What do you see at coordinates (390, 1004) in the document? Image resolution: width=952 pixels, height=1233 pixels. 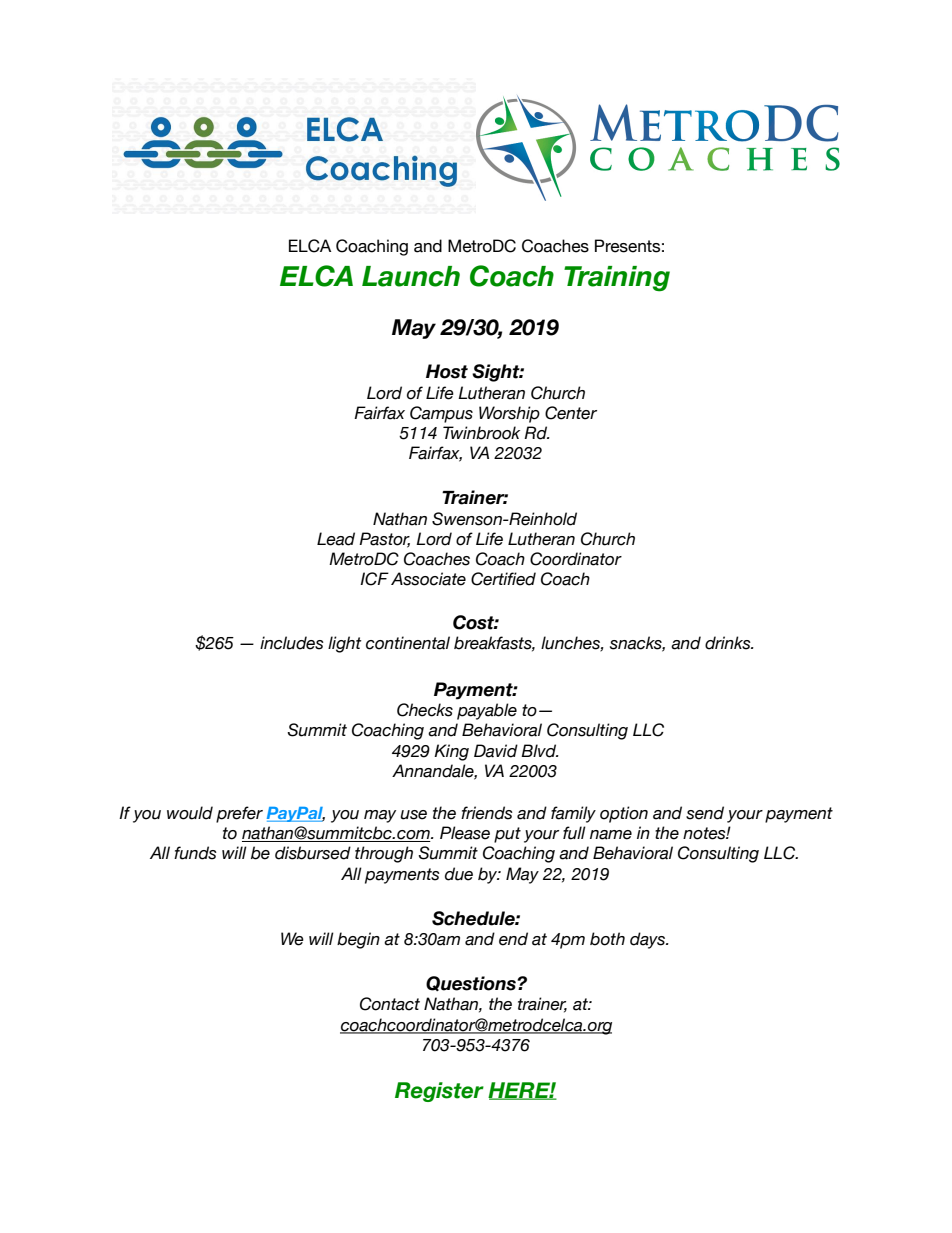 I see `Contact` at bounding box center [390, 1004].
